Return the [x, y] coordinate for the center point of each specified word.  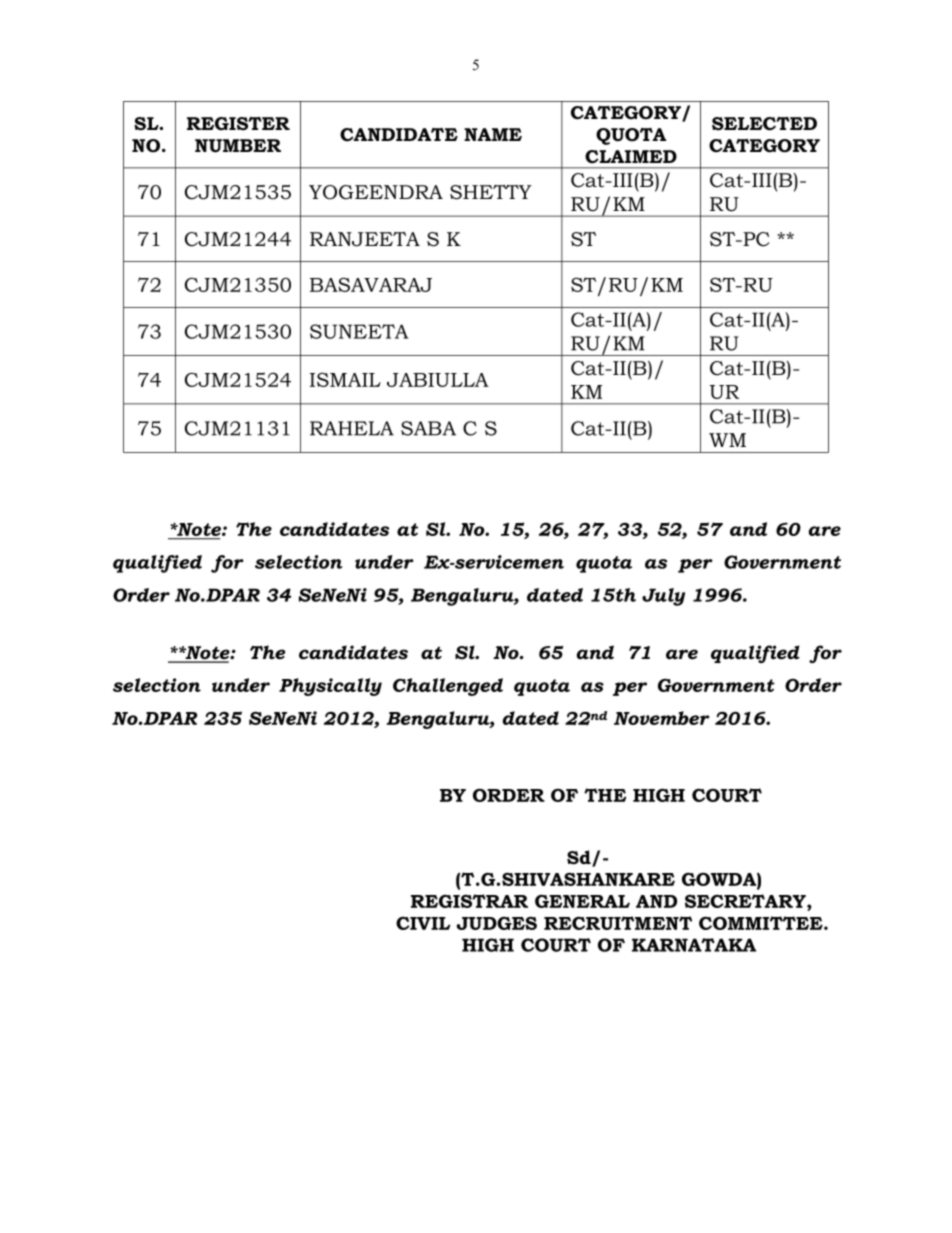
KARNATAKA [694, 945]
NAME [493, 134]
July [663, 597]
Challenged [448, 687]
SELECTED [764, 124]
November [662, 718]
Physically [330, 687]
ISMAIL [345, 379]
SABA [428, 428]
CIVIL [423, 923]
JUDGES [497, 923]
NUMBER [238, 146]
